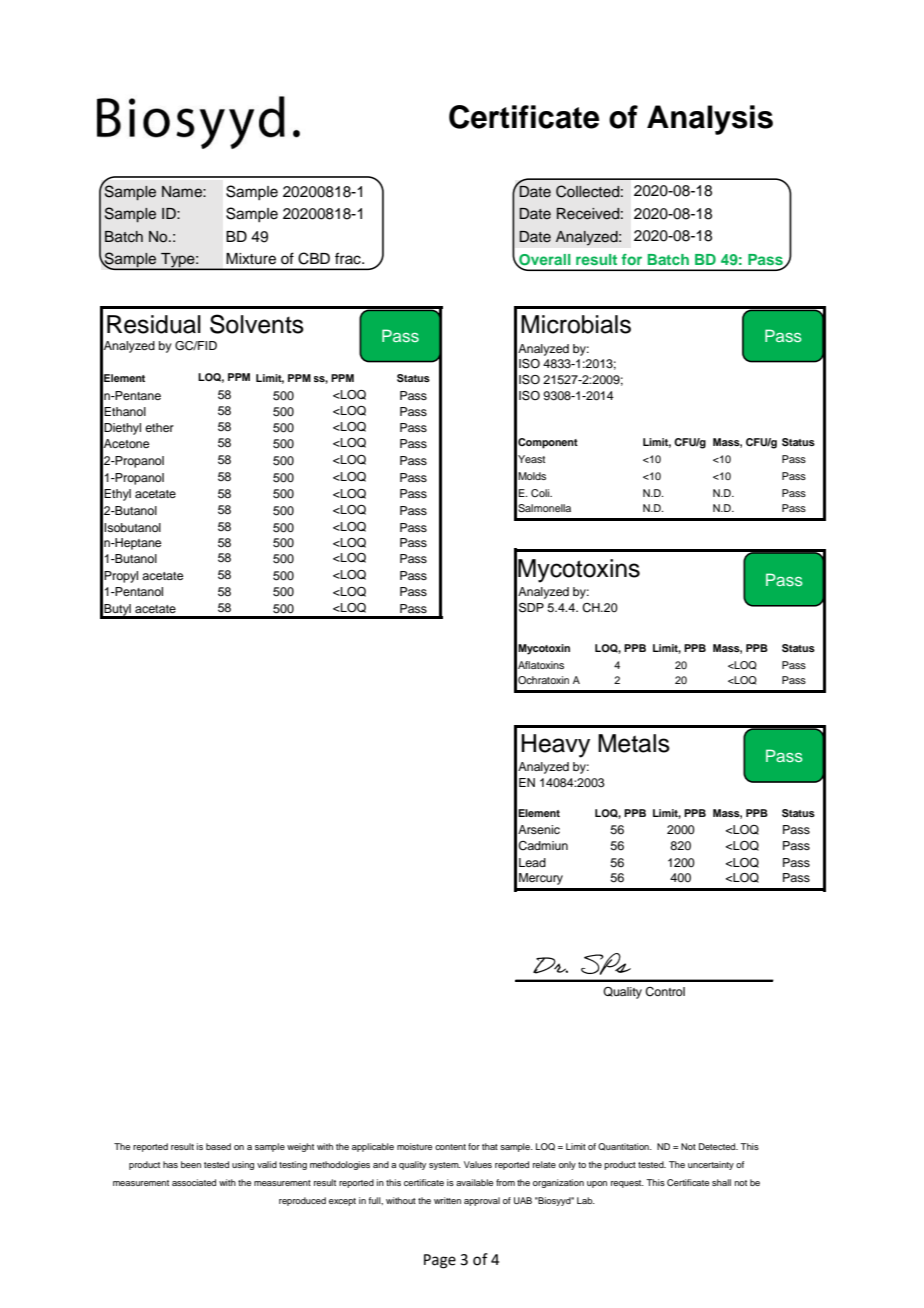  What do you see at coordinates (634, 743) in the screenshot?
I see `Metals` at bounding box center [634, 743].
